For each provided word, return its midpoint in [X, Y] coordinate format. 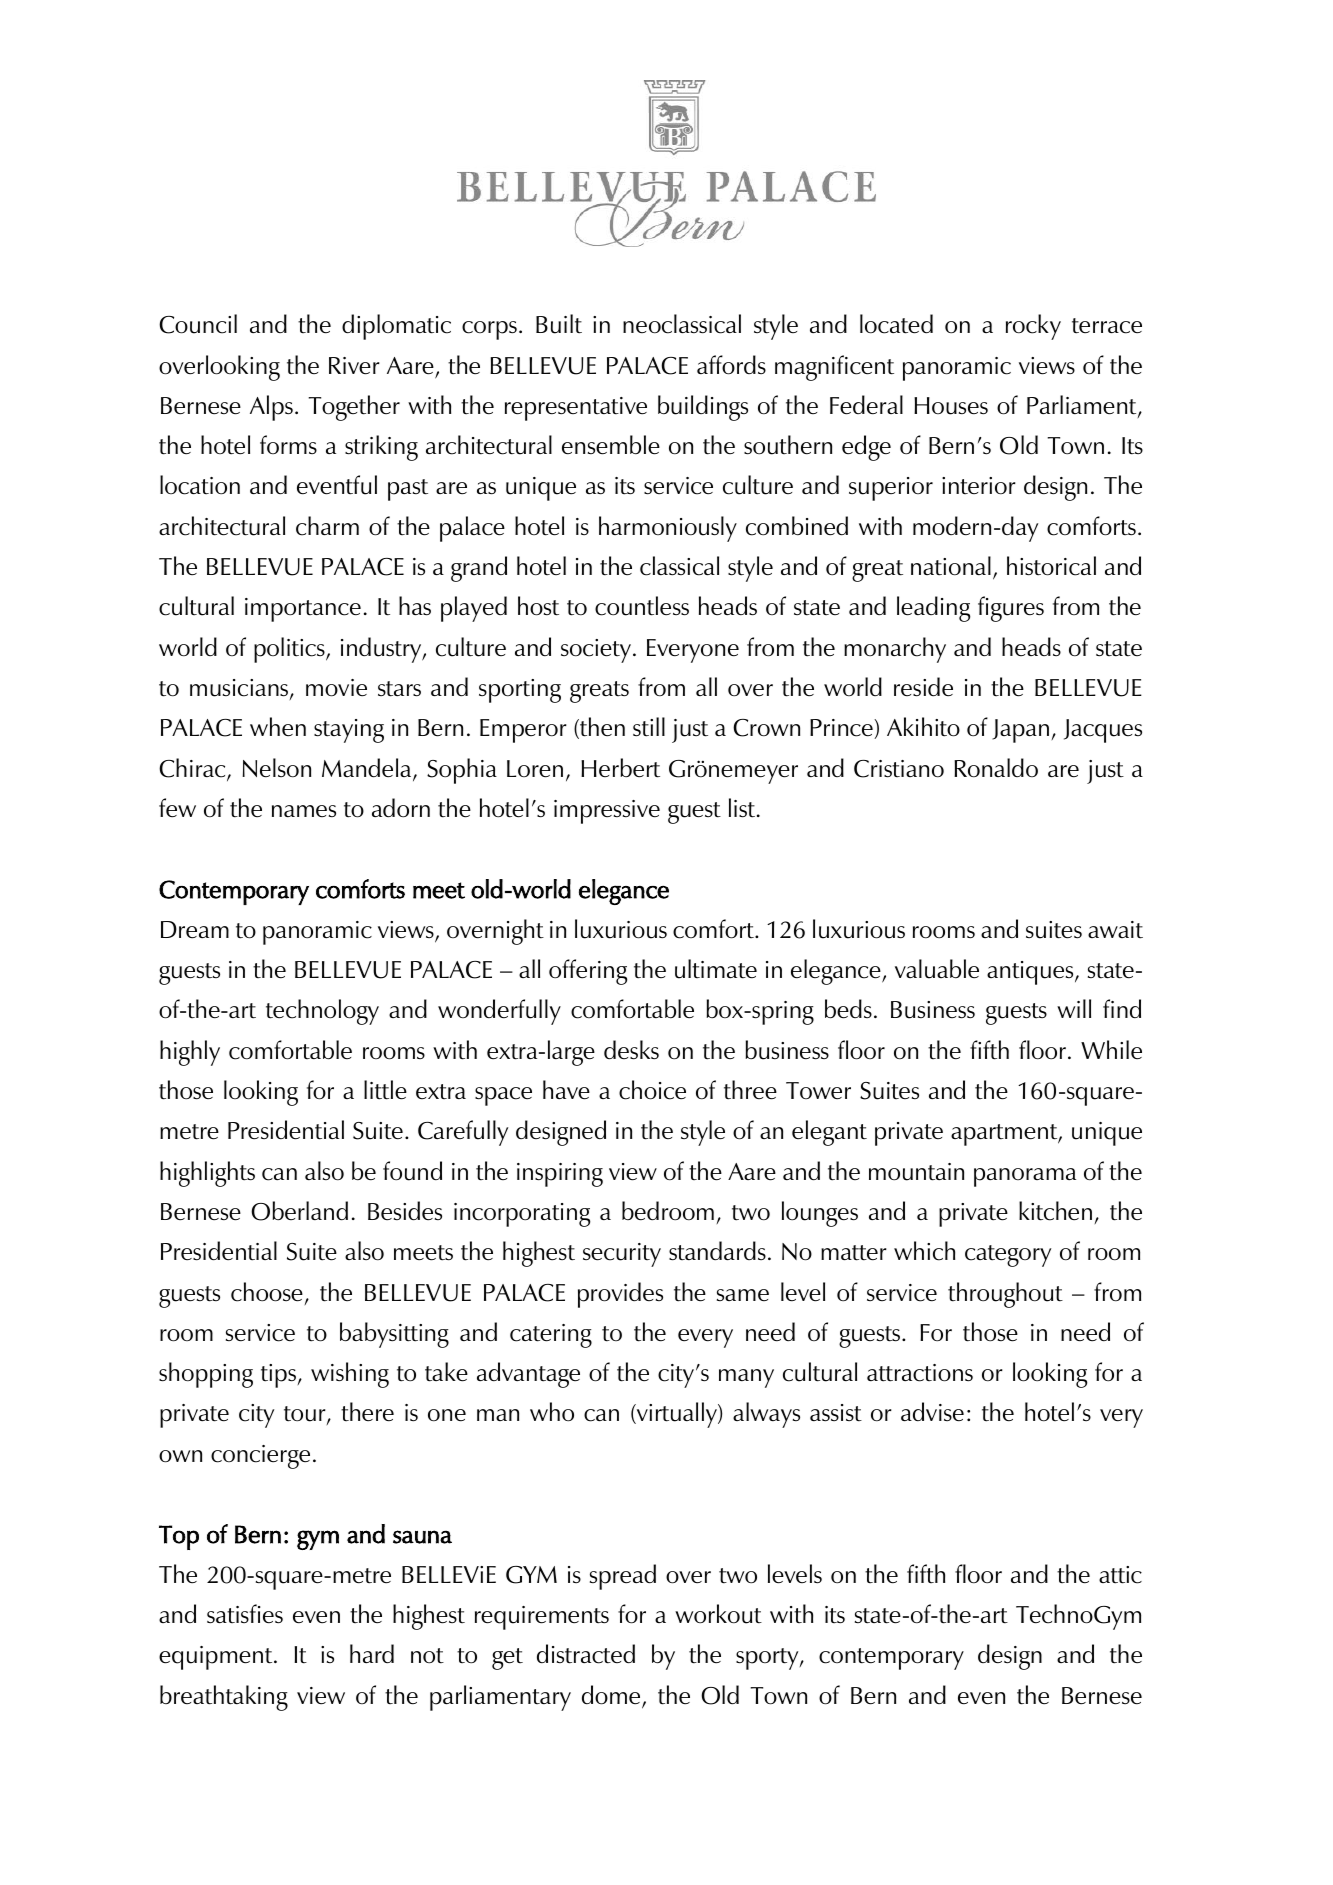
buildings [703, 408]
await [1115, 930]
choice [652, 1090]
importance [303, 610]
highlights [207, 1174]
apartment [1005, 1135]
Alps [271, 408]
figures [1011, 609]
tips [278, 1376]
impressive [607, 812]
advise [932, 1412]
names [304, 811]
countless [642, 606]
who [552, 1412]
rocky [1033, 327]
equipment [217, 1658]
